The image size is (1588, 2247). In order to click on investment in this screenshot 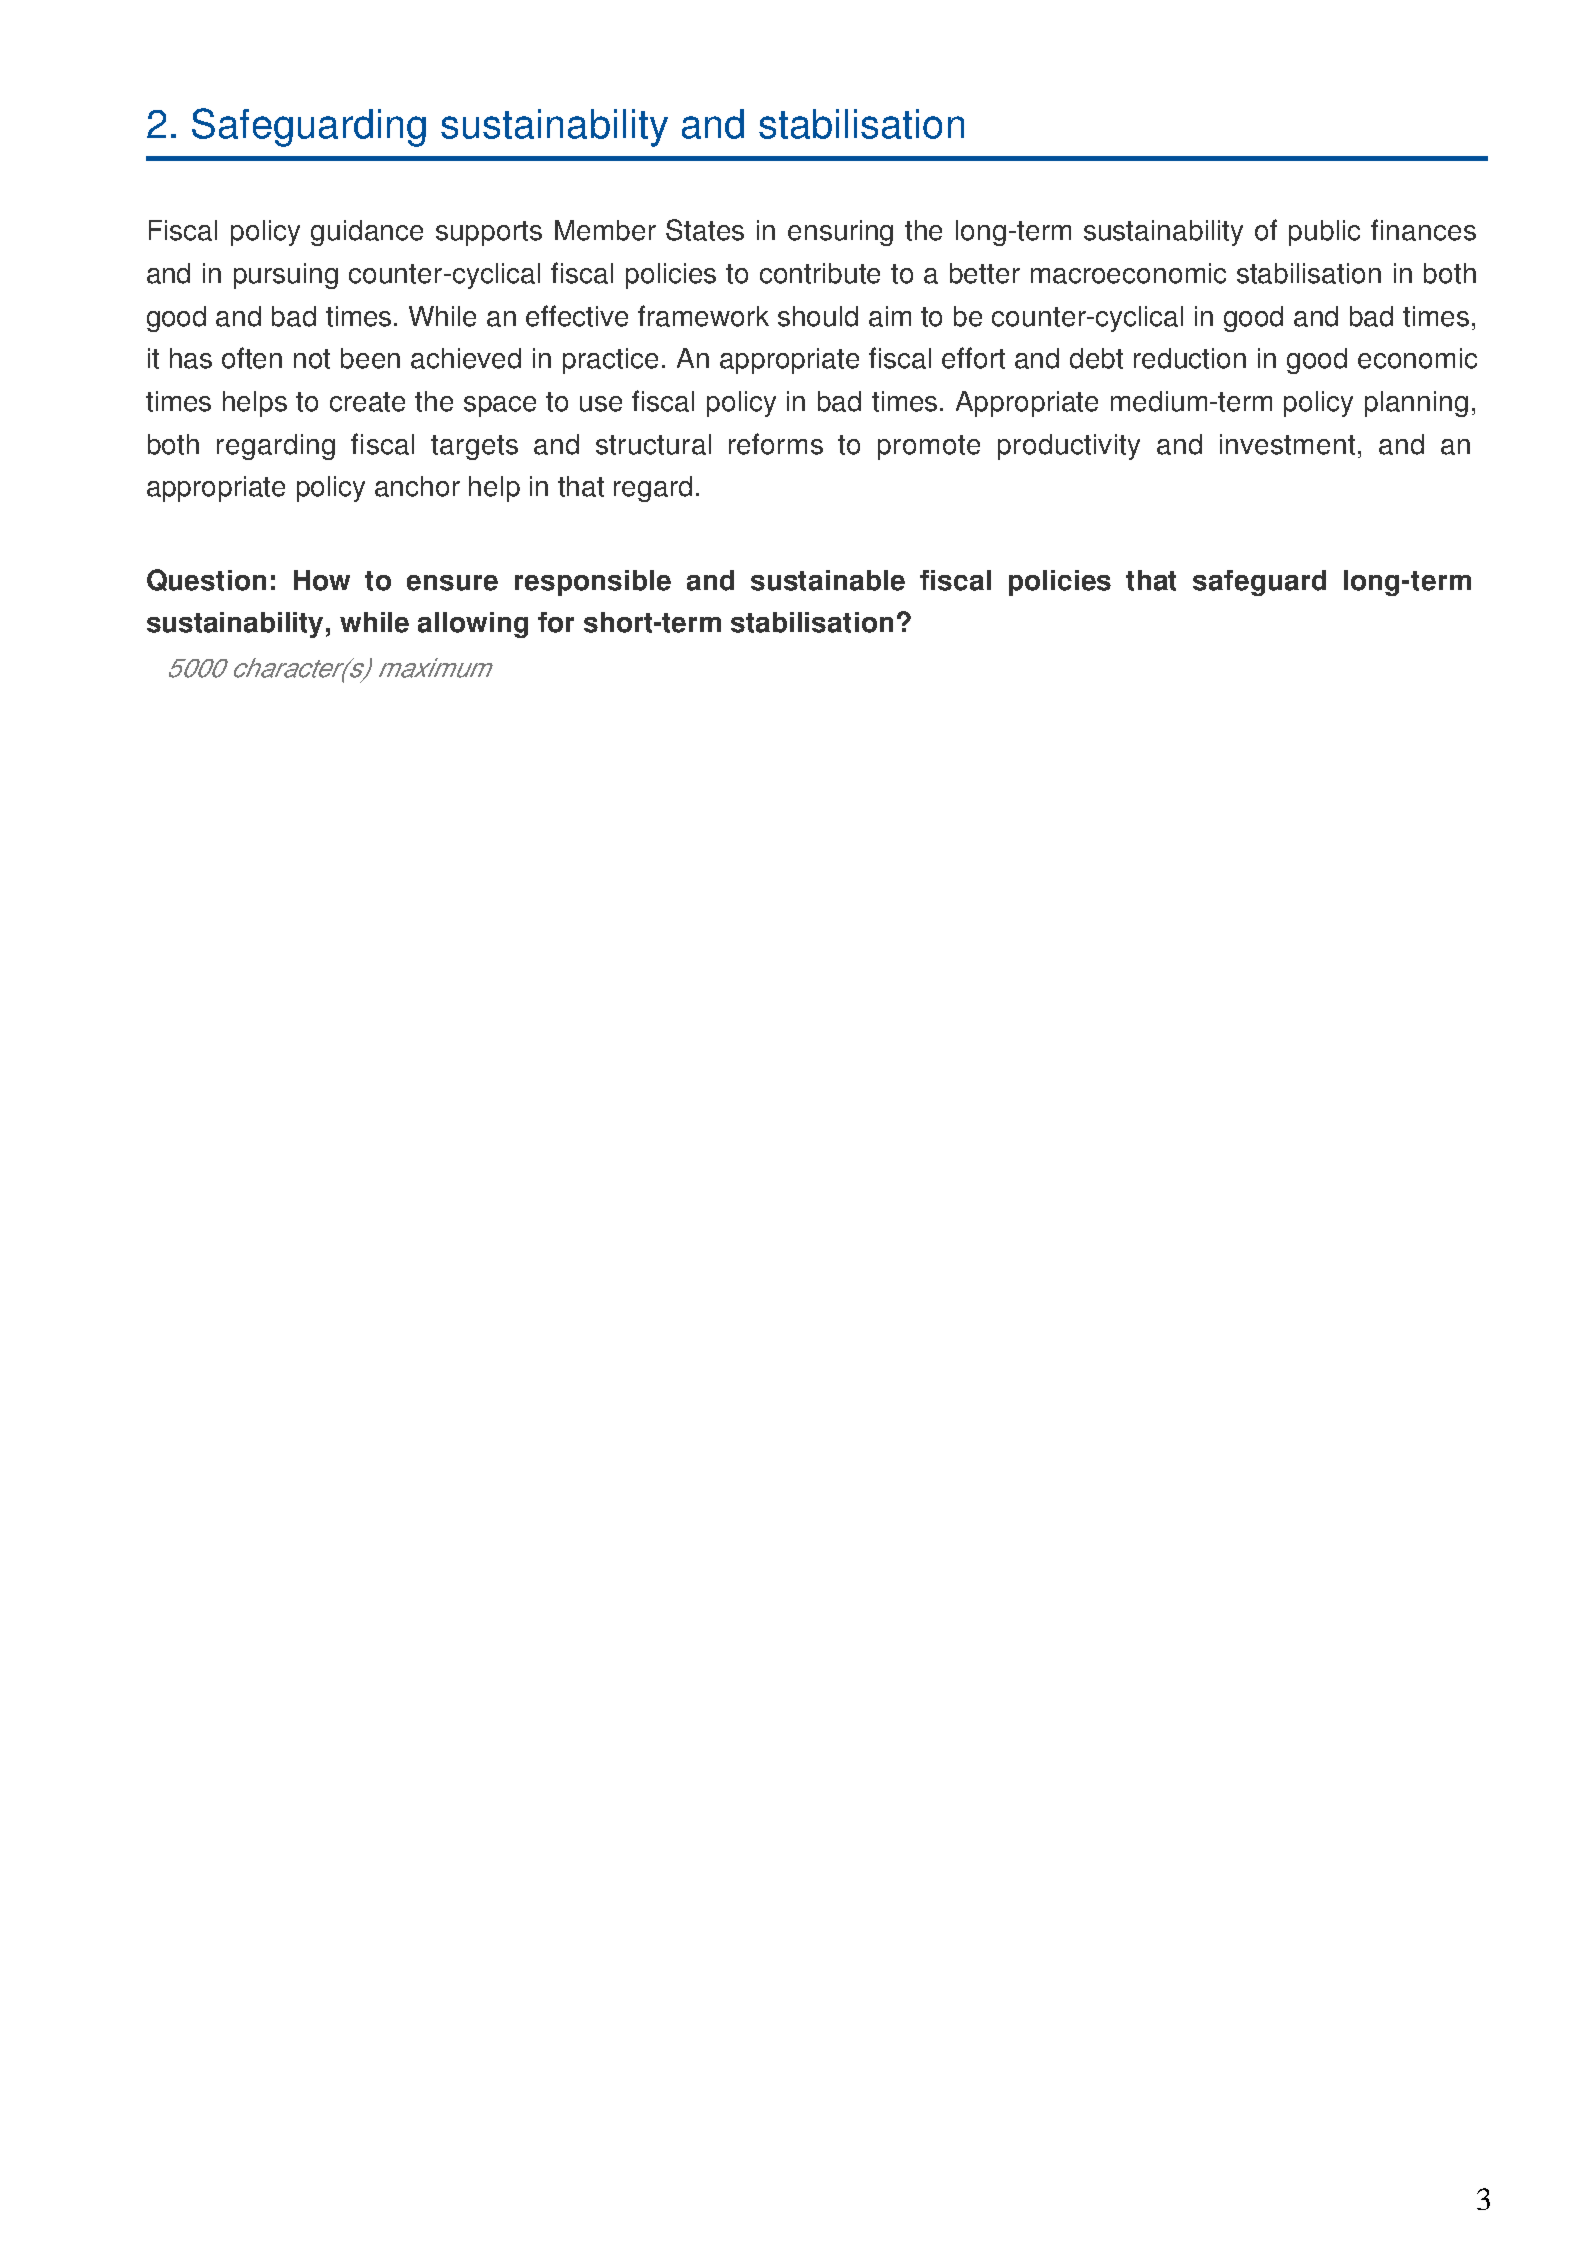, I will do `click(1287, 444)`.
